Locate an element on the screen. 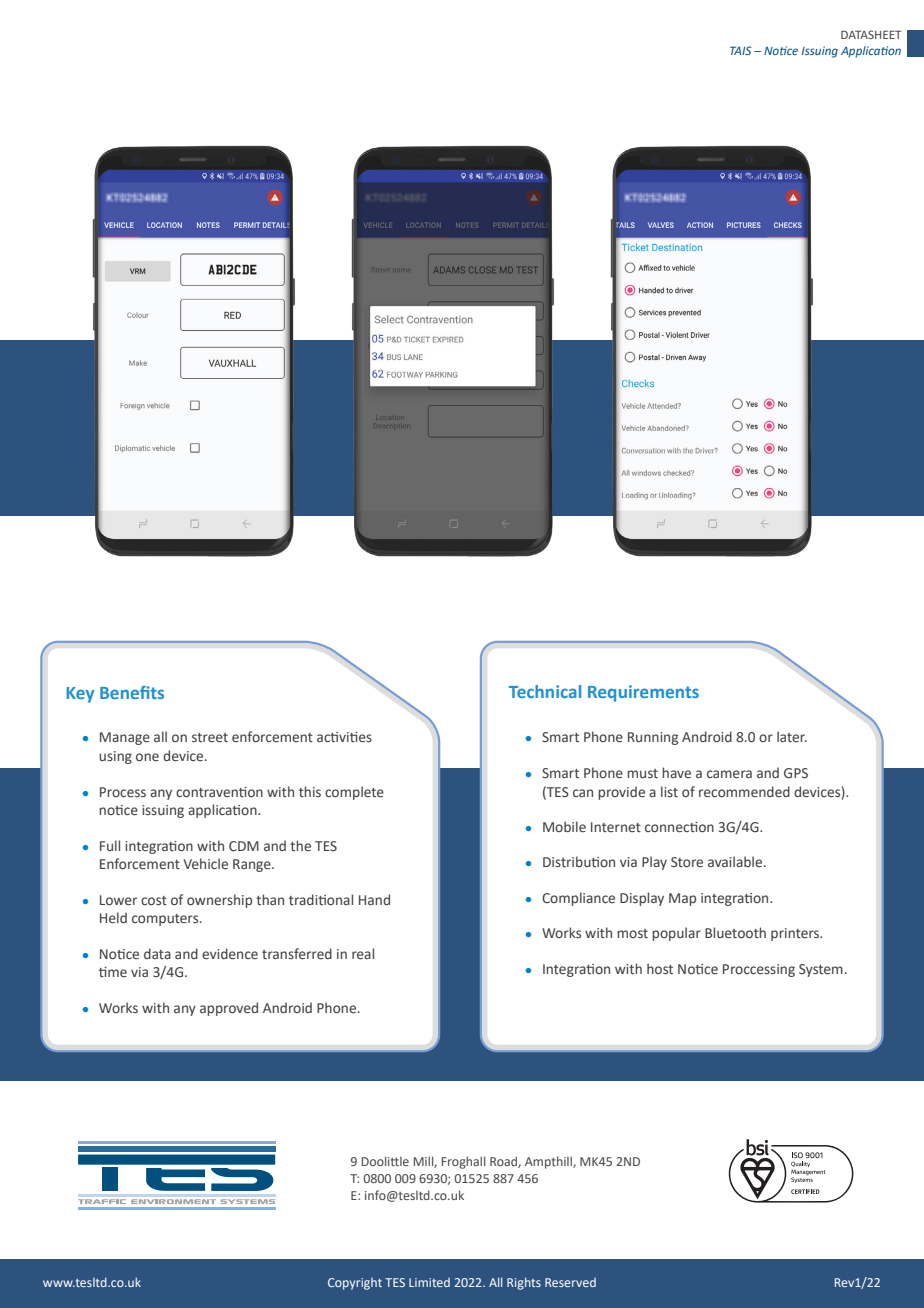 This screenshot has height=1308, width=924. Requirements is located at coordinates (643, 693).
